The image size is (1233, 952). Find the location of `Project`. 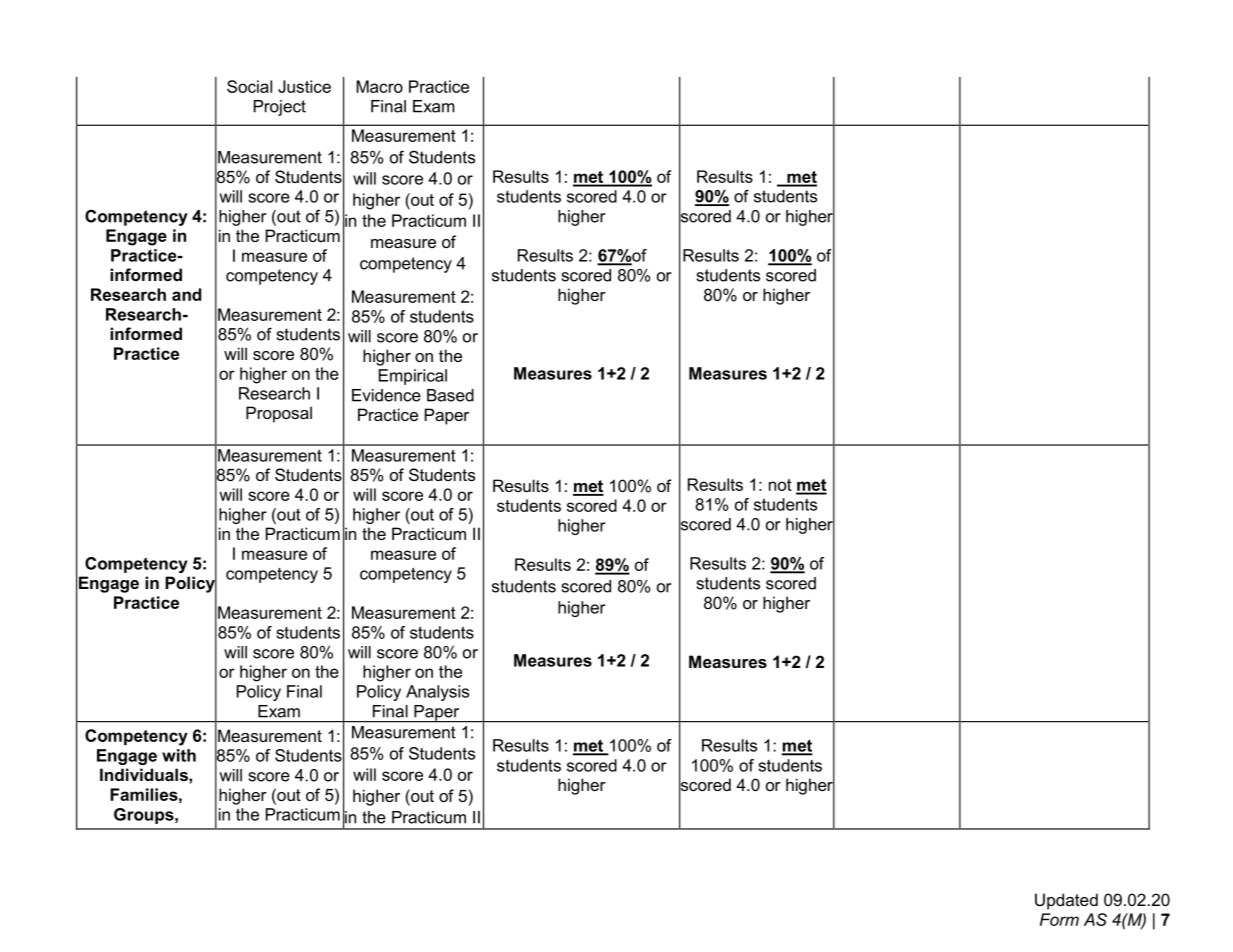

Project is located at coordinates (280, 108).
